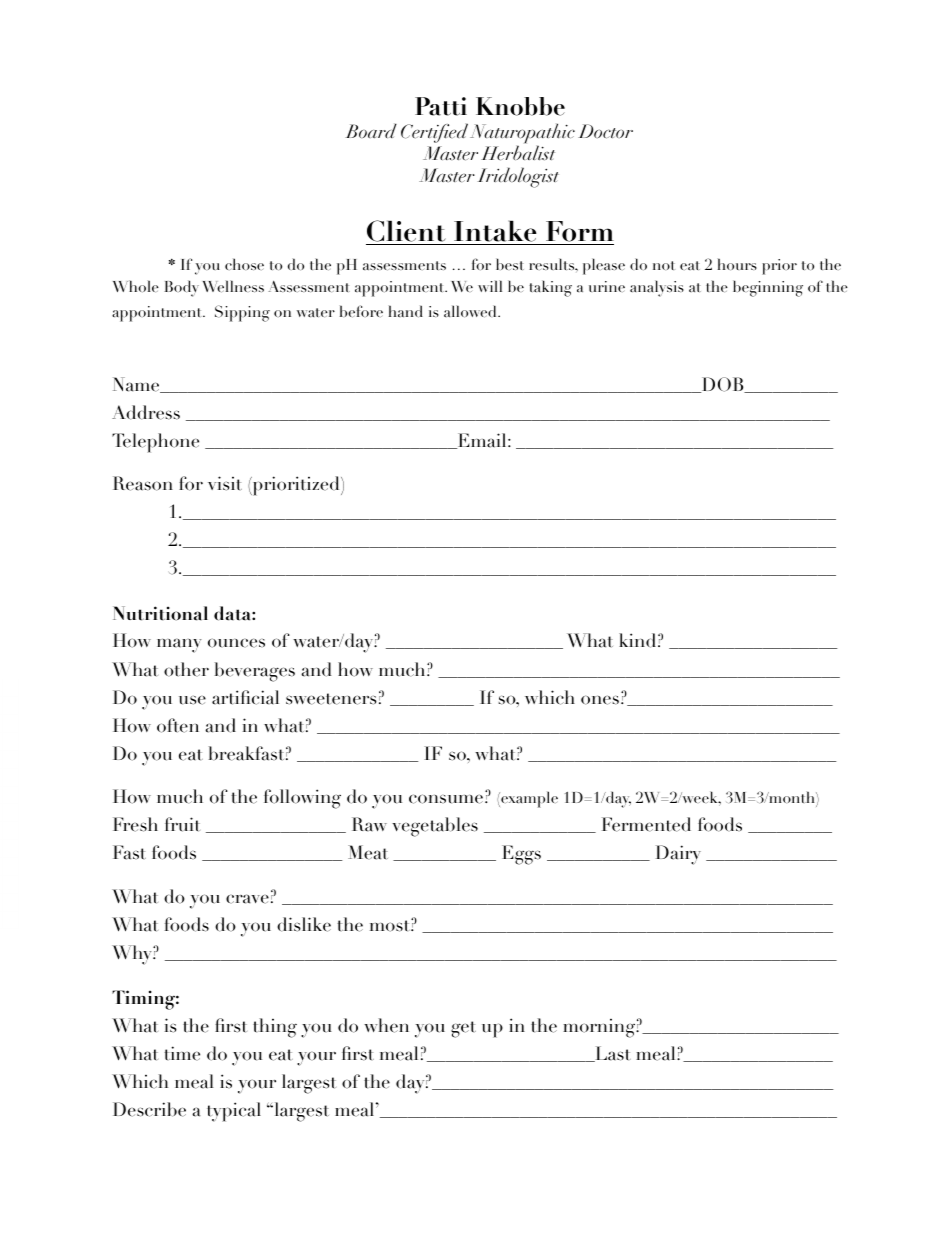 The height and width of the screenshot is (1233, 952). Describe the element at coordinates (605, 131) in the screenshot. I see `Doctor` at that location.
